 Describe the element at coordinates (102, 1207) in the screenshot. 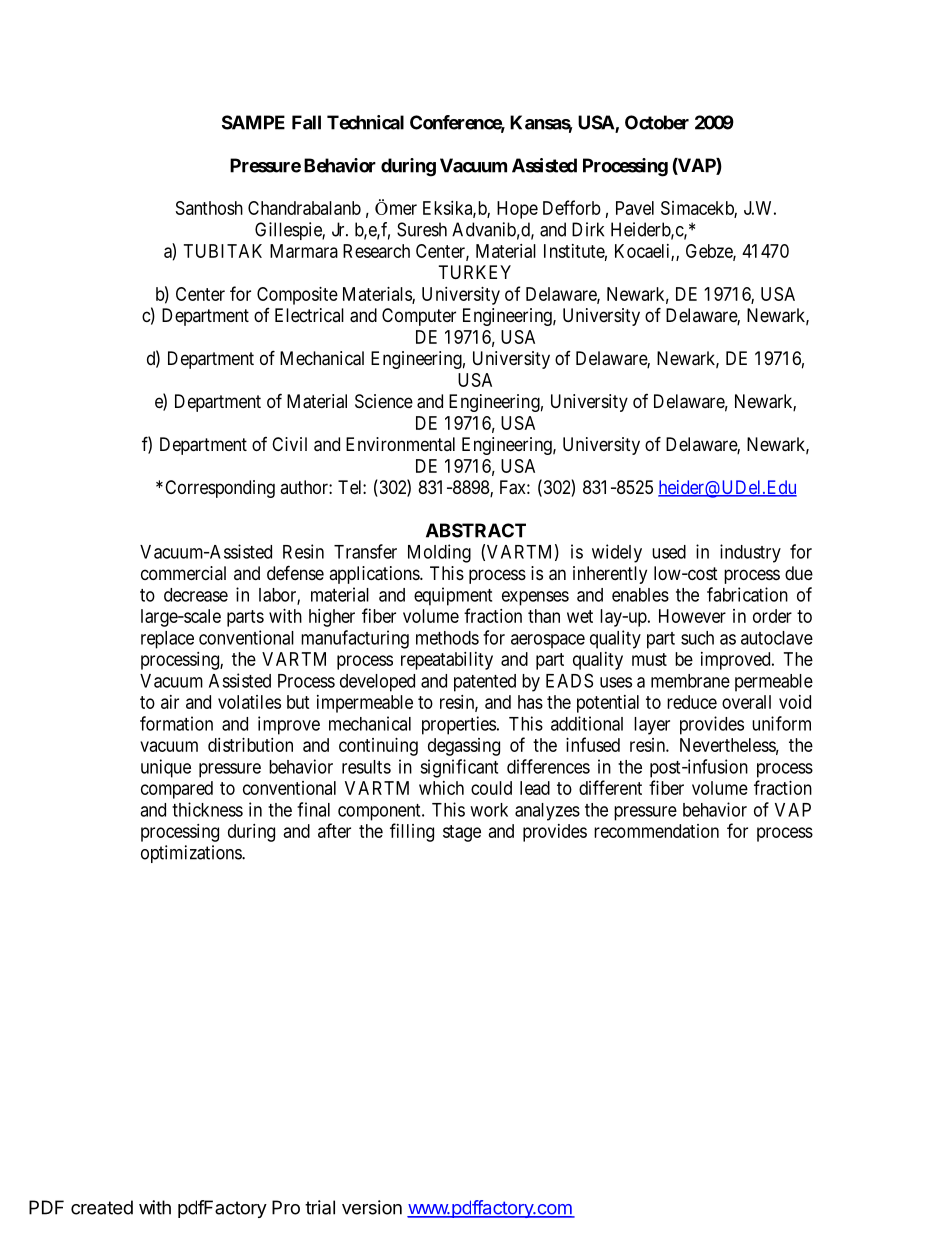

I see `created` at that location.
